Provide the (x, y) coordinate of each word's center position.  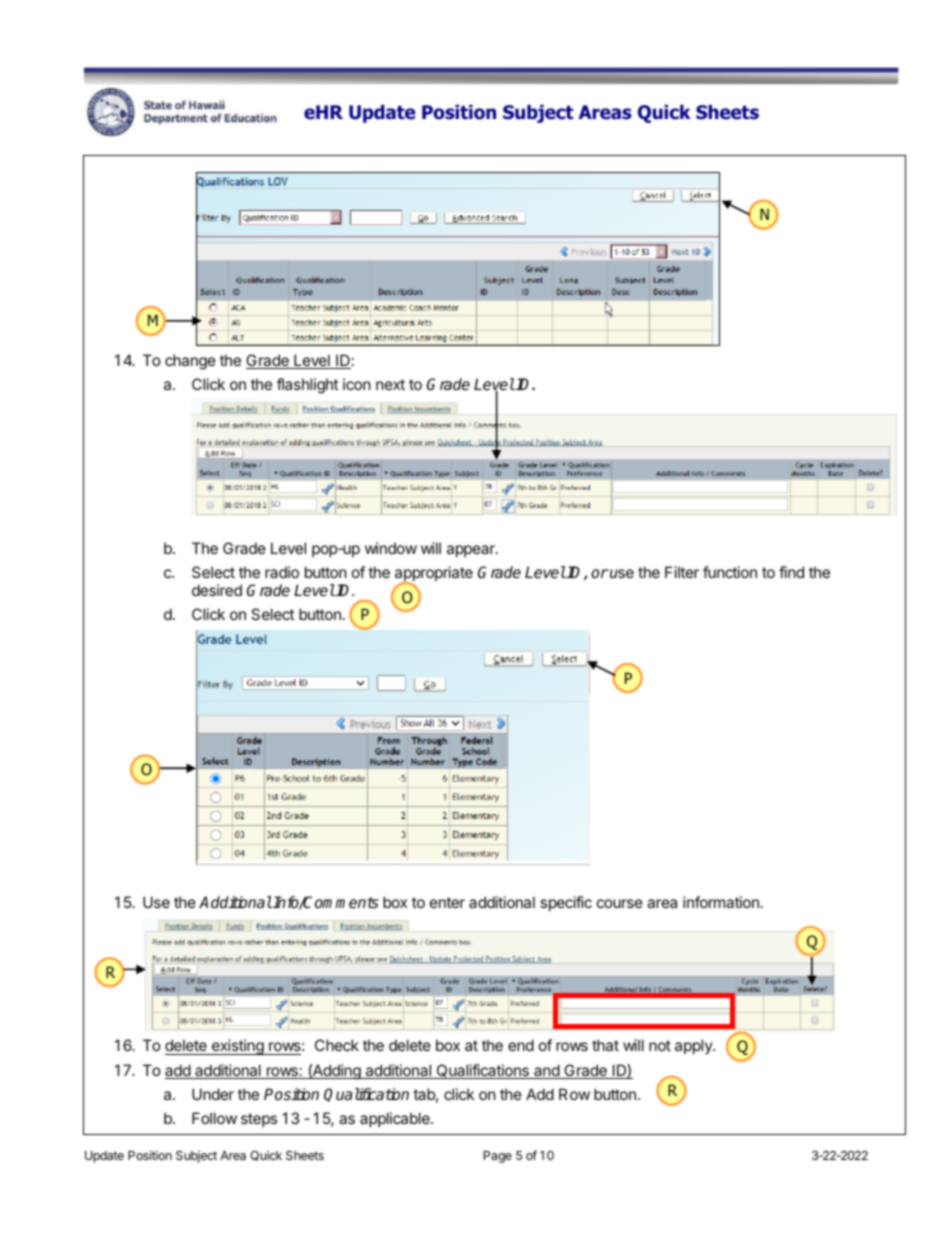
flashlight (307, 386)
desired (217, 590)
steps (259, 1120)
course (620, 903)
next (390, 384)
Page (498, 1157)
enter (447, 902)
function (730, 572)
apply (694, 1046)
